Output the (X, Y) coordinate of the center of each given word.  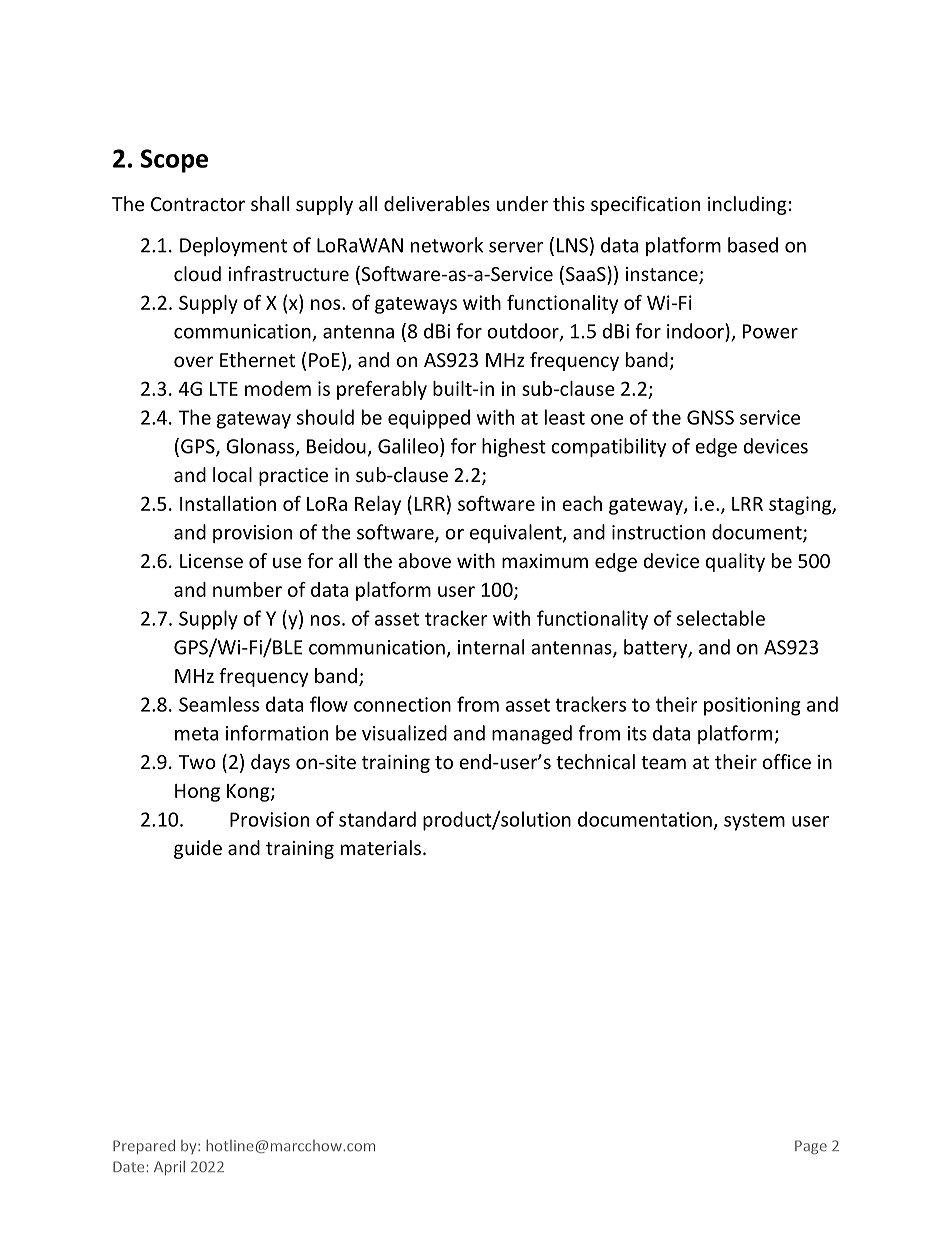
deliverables (437, 203)
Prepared (144, 1147)
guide (198, 849)
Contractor (198, 204)
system (754, 822)
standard (377, 819)
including (747, 205)
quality (735, 562)
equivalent (517, 533)
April (169, 1168)
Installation (228, 503)
